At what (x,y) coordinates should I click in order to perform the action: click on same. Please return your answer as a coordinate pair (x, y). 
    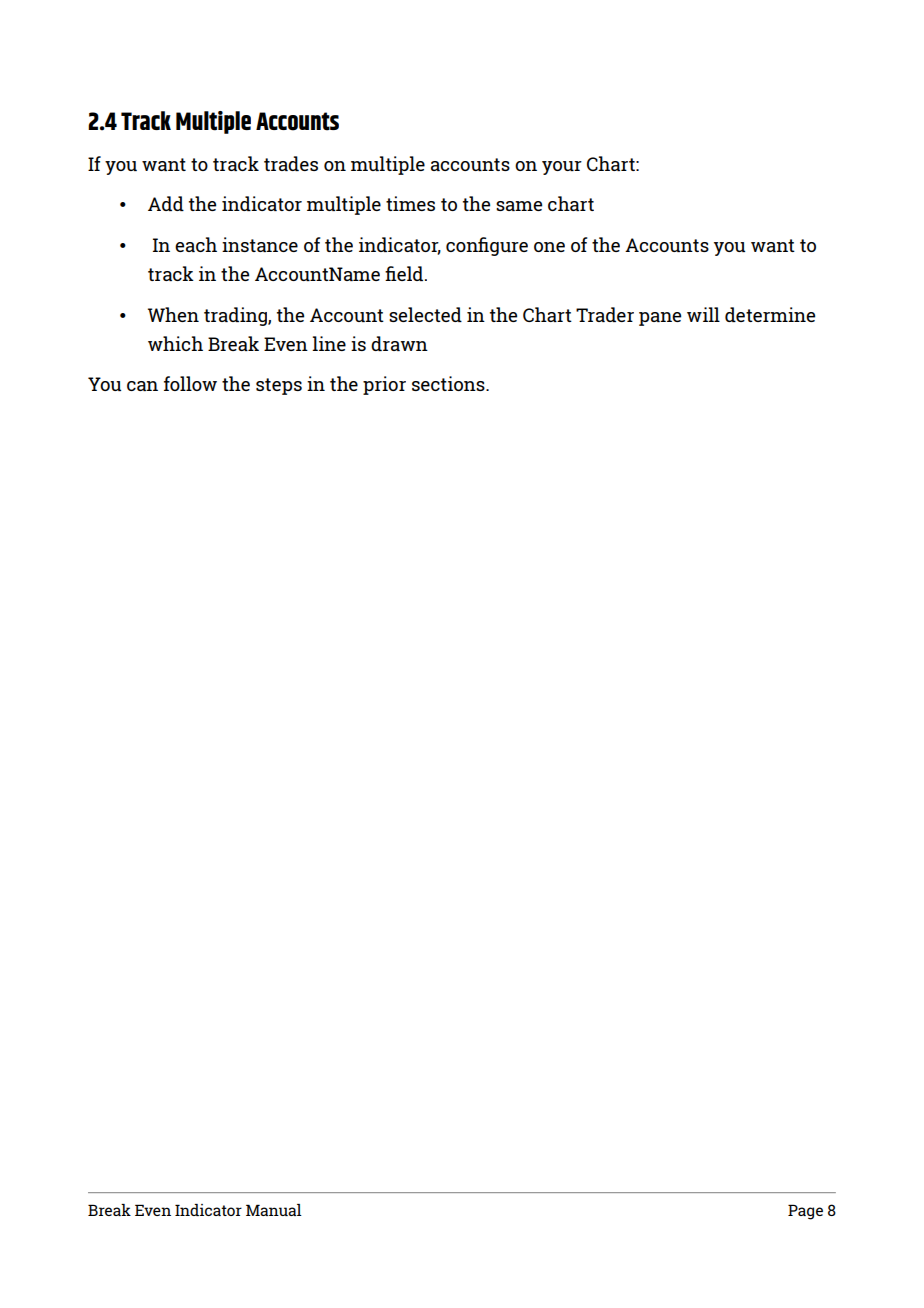
    Looking at the image, I should click on (519, 206).
